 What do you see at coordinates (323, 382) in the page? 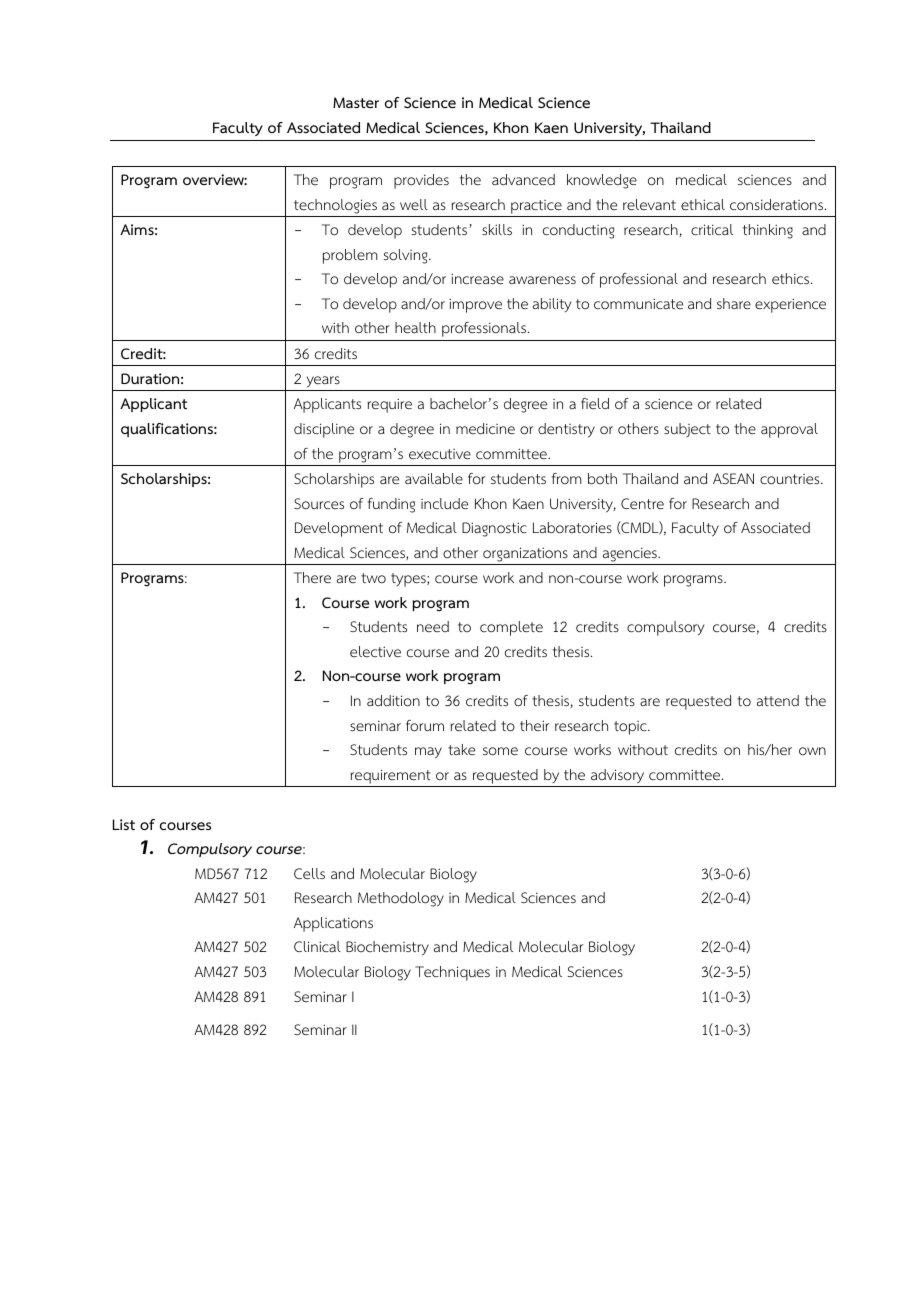
I see `years` at bounding box center [323, 382].
